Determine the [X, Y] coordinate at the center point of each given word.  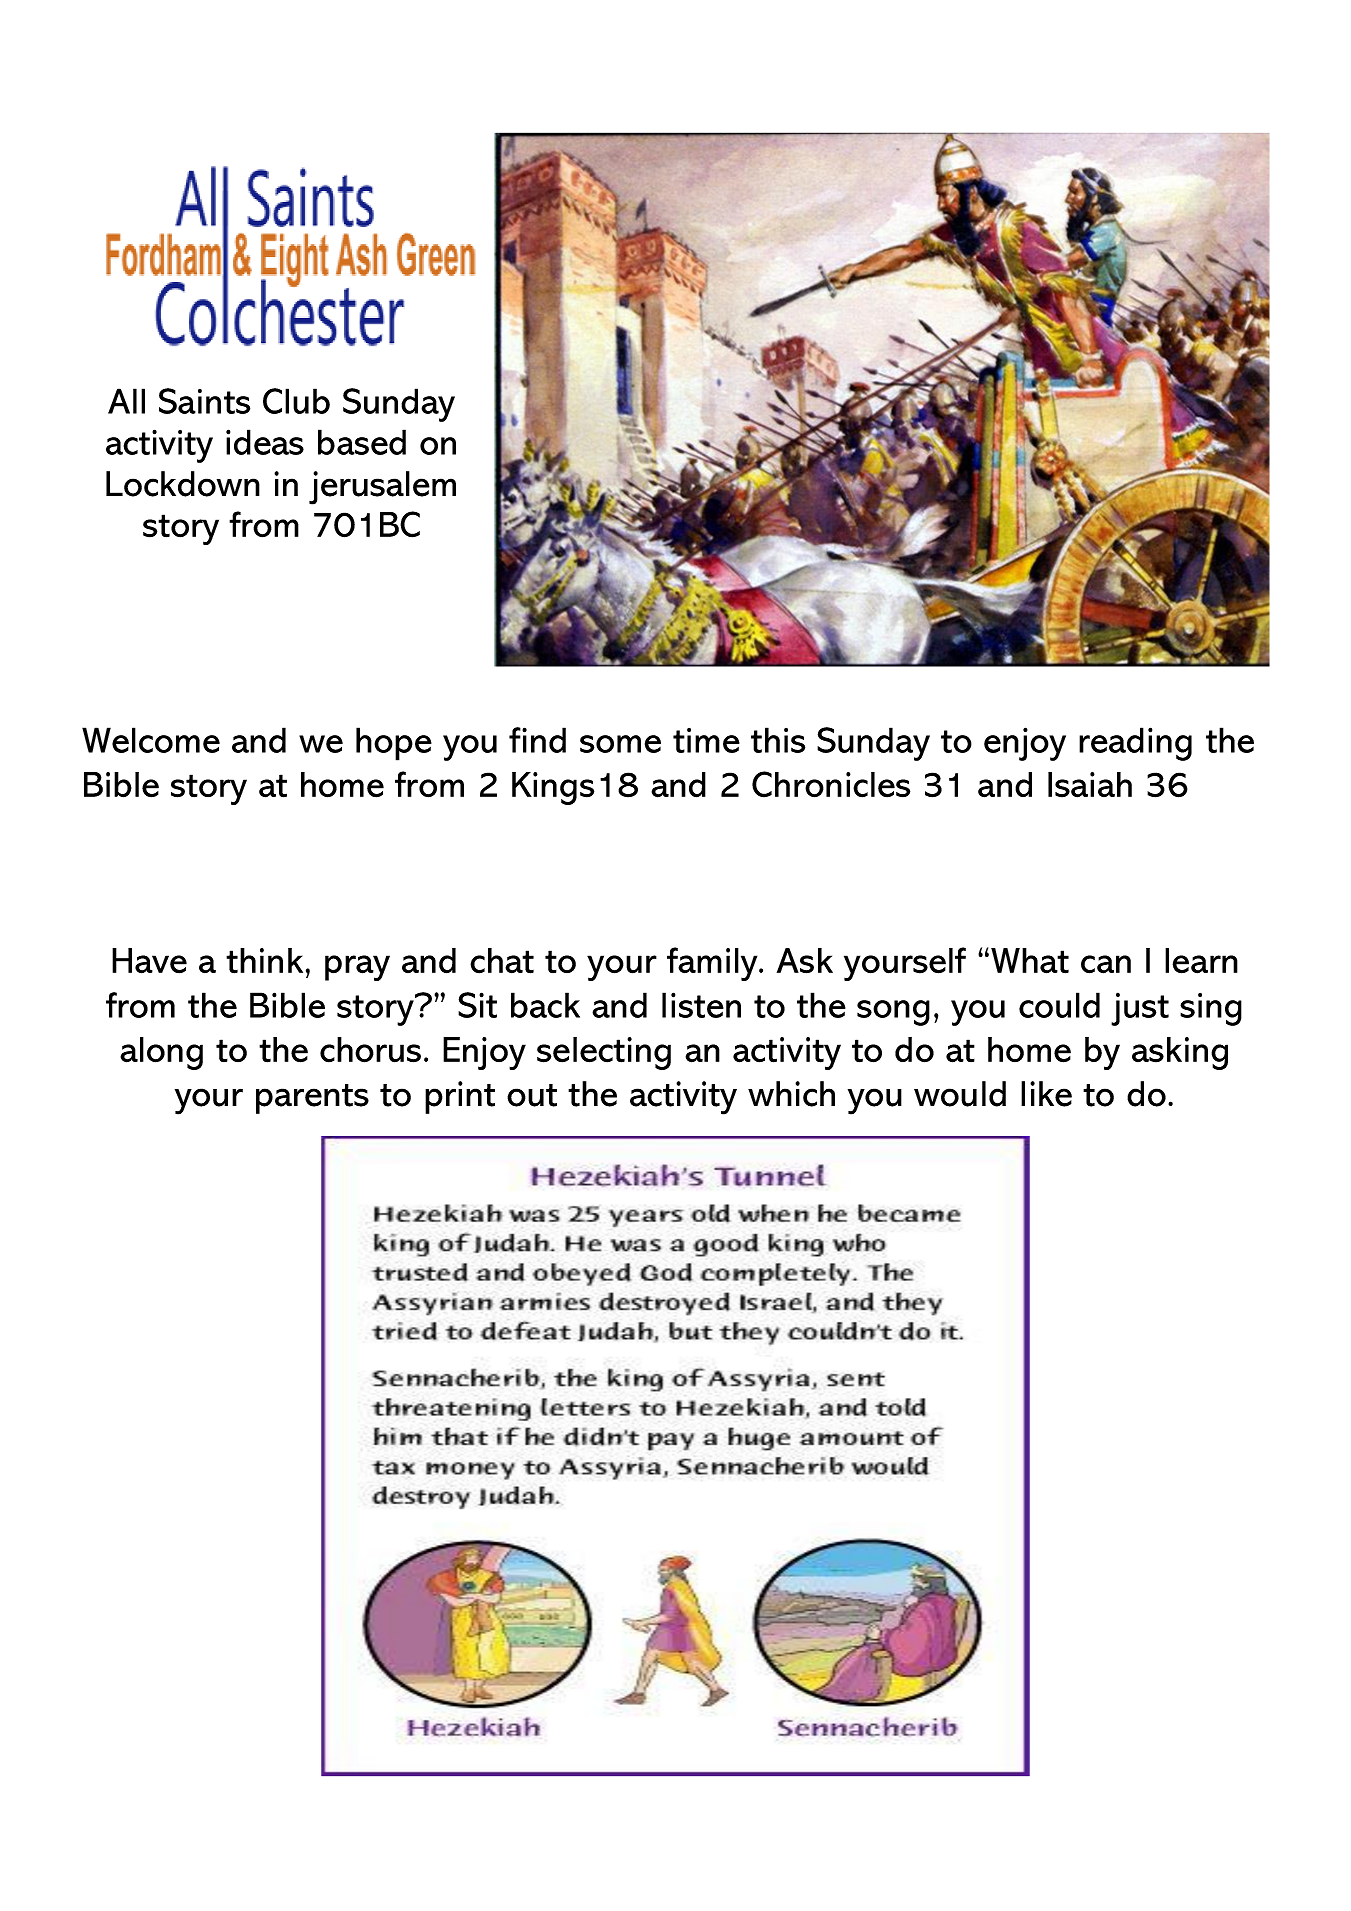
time [706, 740]
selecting [604, 1053]
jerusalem [382, 488]
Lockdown [183, 484]
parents [312, 1099]
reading [1135, 744]
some [620, 744]
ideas [265, 442]
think [264, 961]
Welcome [151, 740]
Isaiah [1090, 785]
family [713, 964]
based [362, 442]
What [1030, 961]
